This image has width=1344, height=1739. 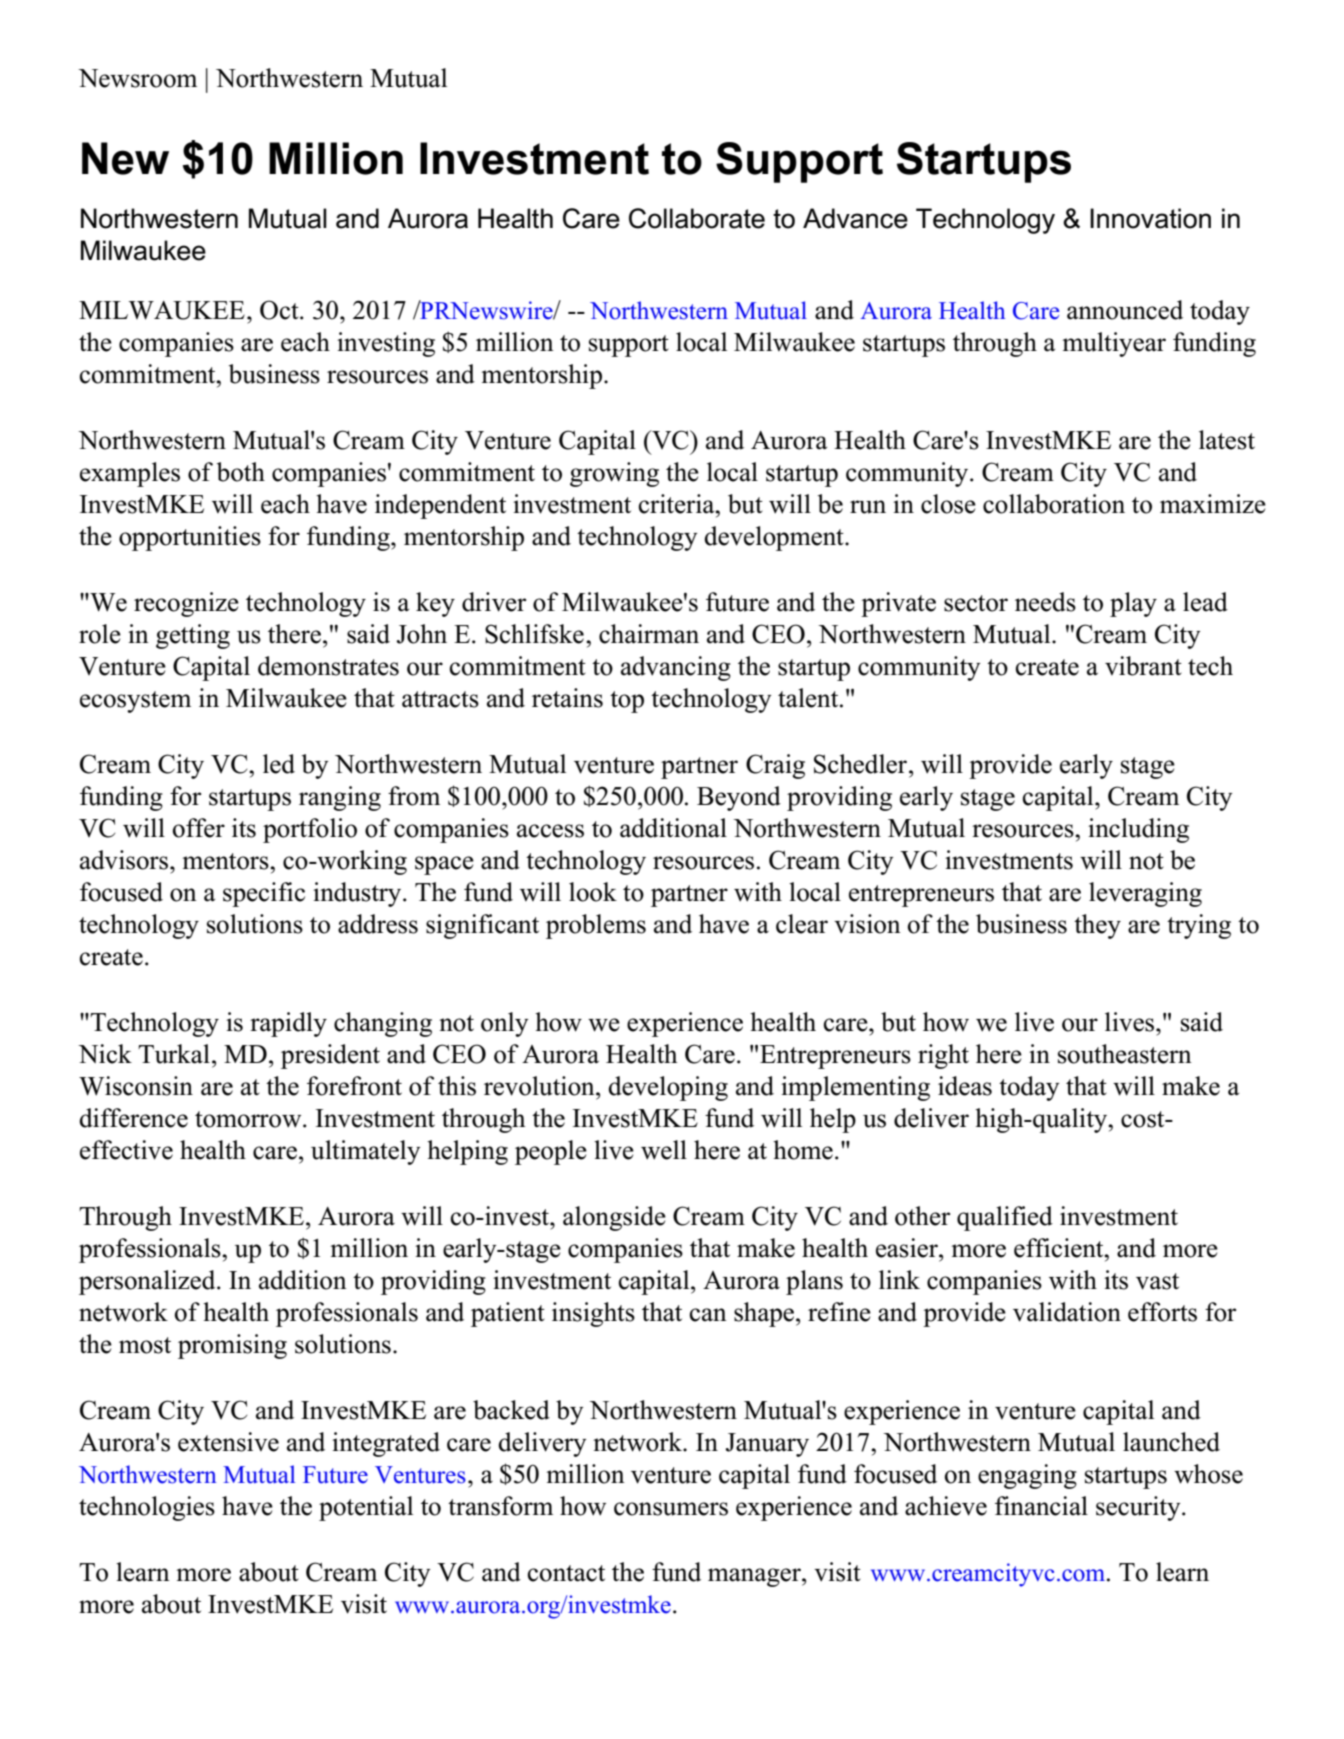 I want to click on including, so click(x=1138, y=830).
